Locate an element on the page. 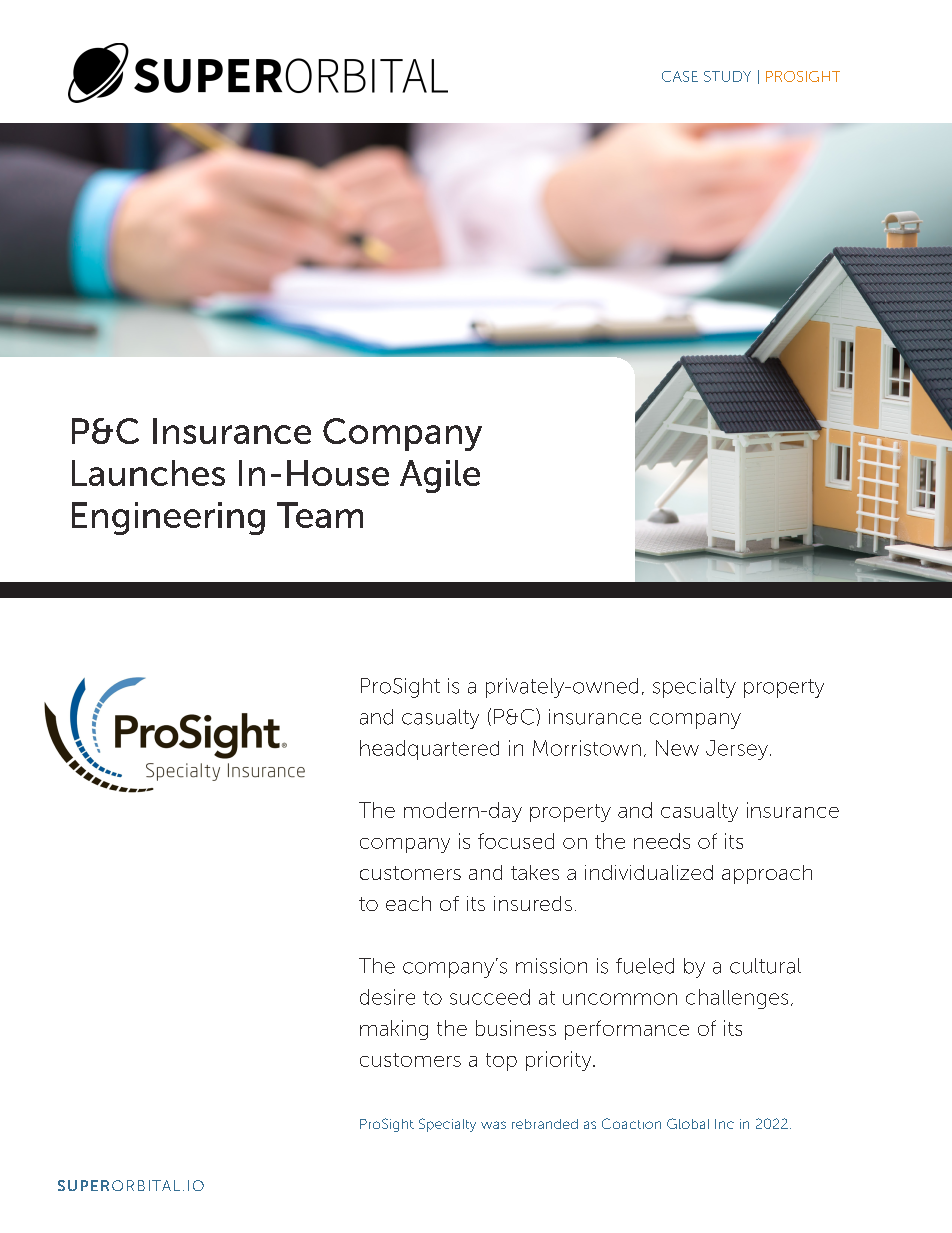  Engineering is located at coordinates (168, 518).
